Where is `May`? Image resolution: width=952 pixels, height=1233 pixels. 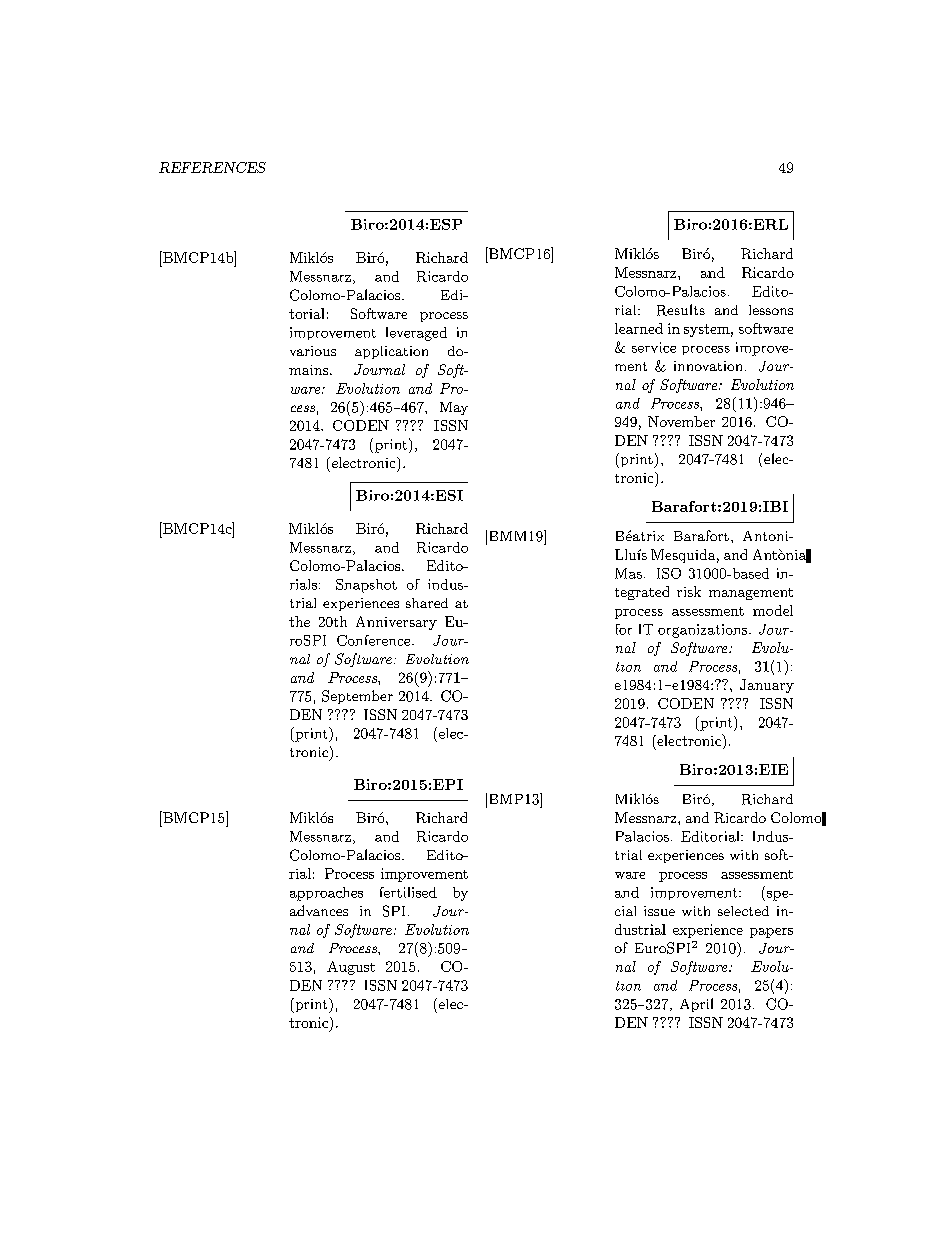 May is located at coordinates (454, 408).
